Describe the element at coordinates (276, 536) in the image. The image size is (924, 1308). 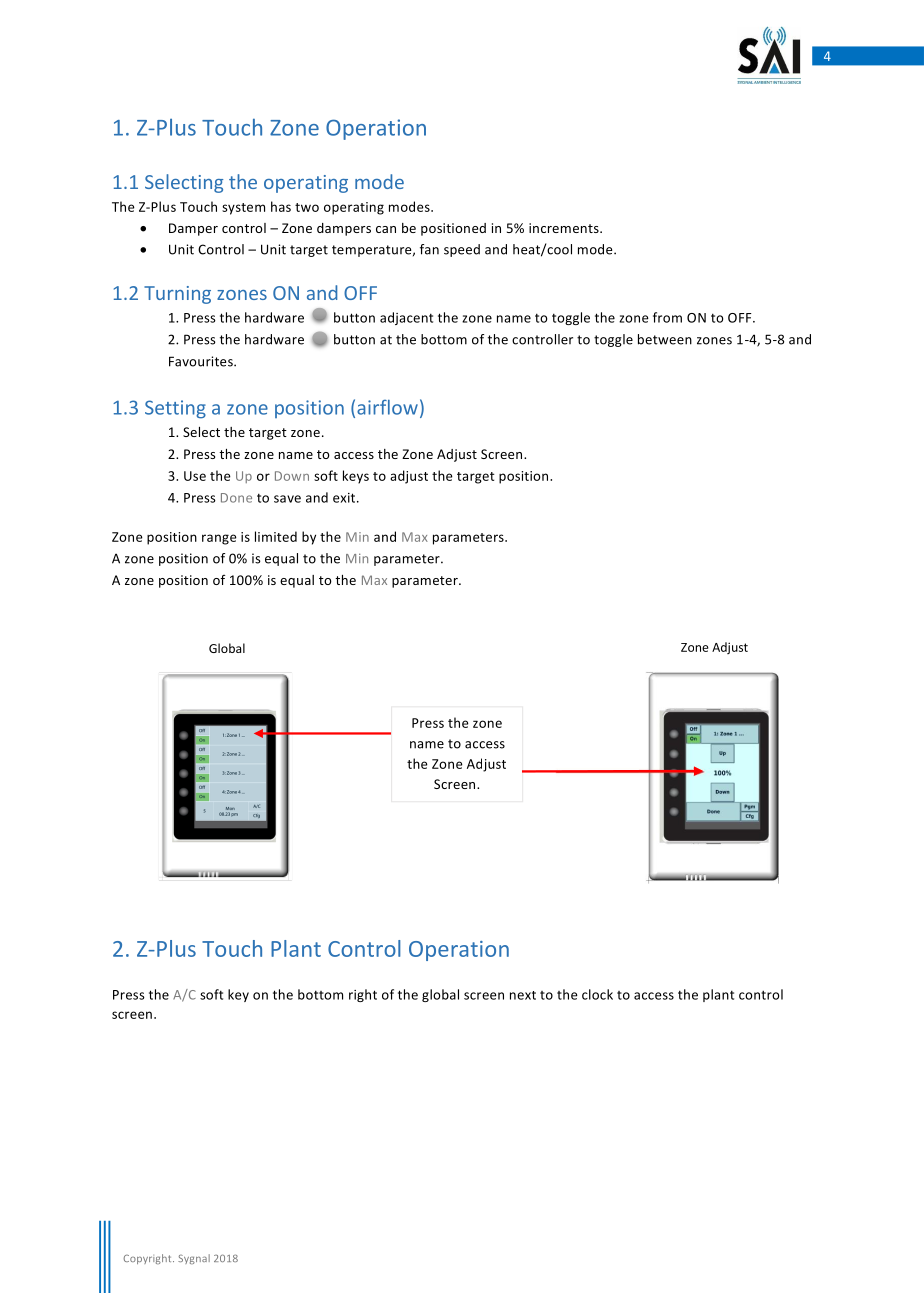
I see `limited` at that location.
